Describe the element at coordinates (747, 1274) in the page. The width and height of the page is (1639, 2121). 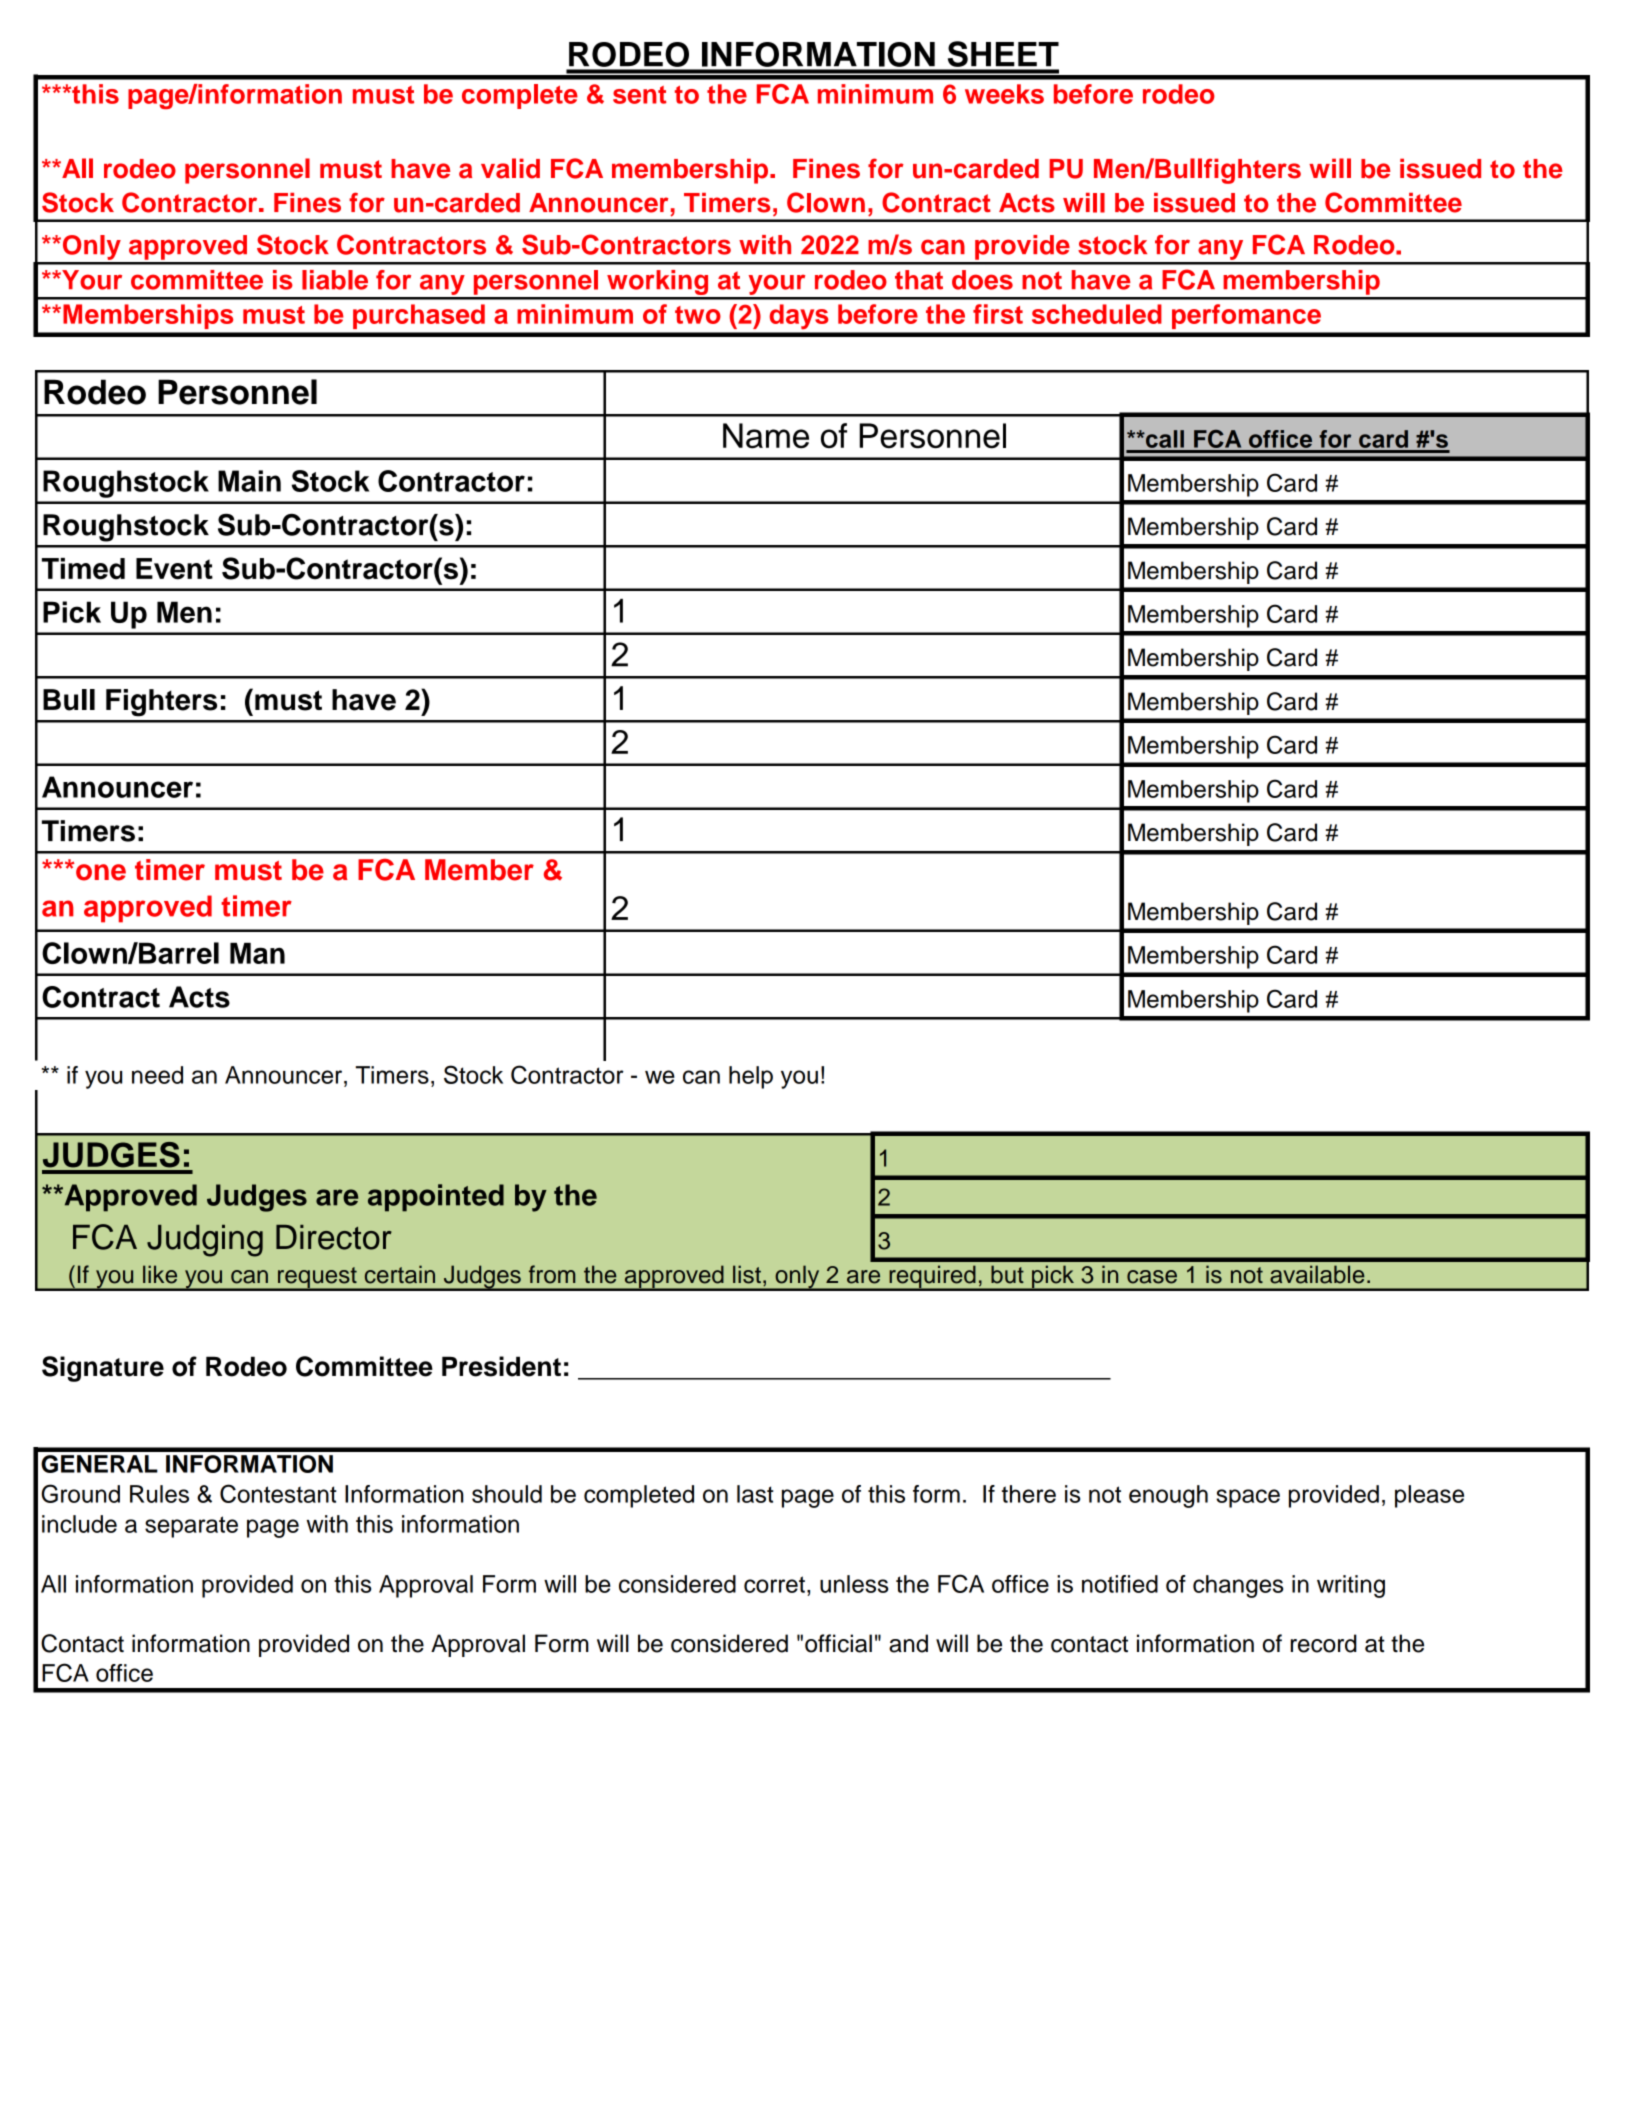
I see `list` at that location.
